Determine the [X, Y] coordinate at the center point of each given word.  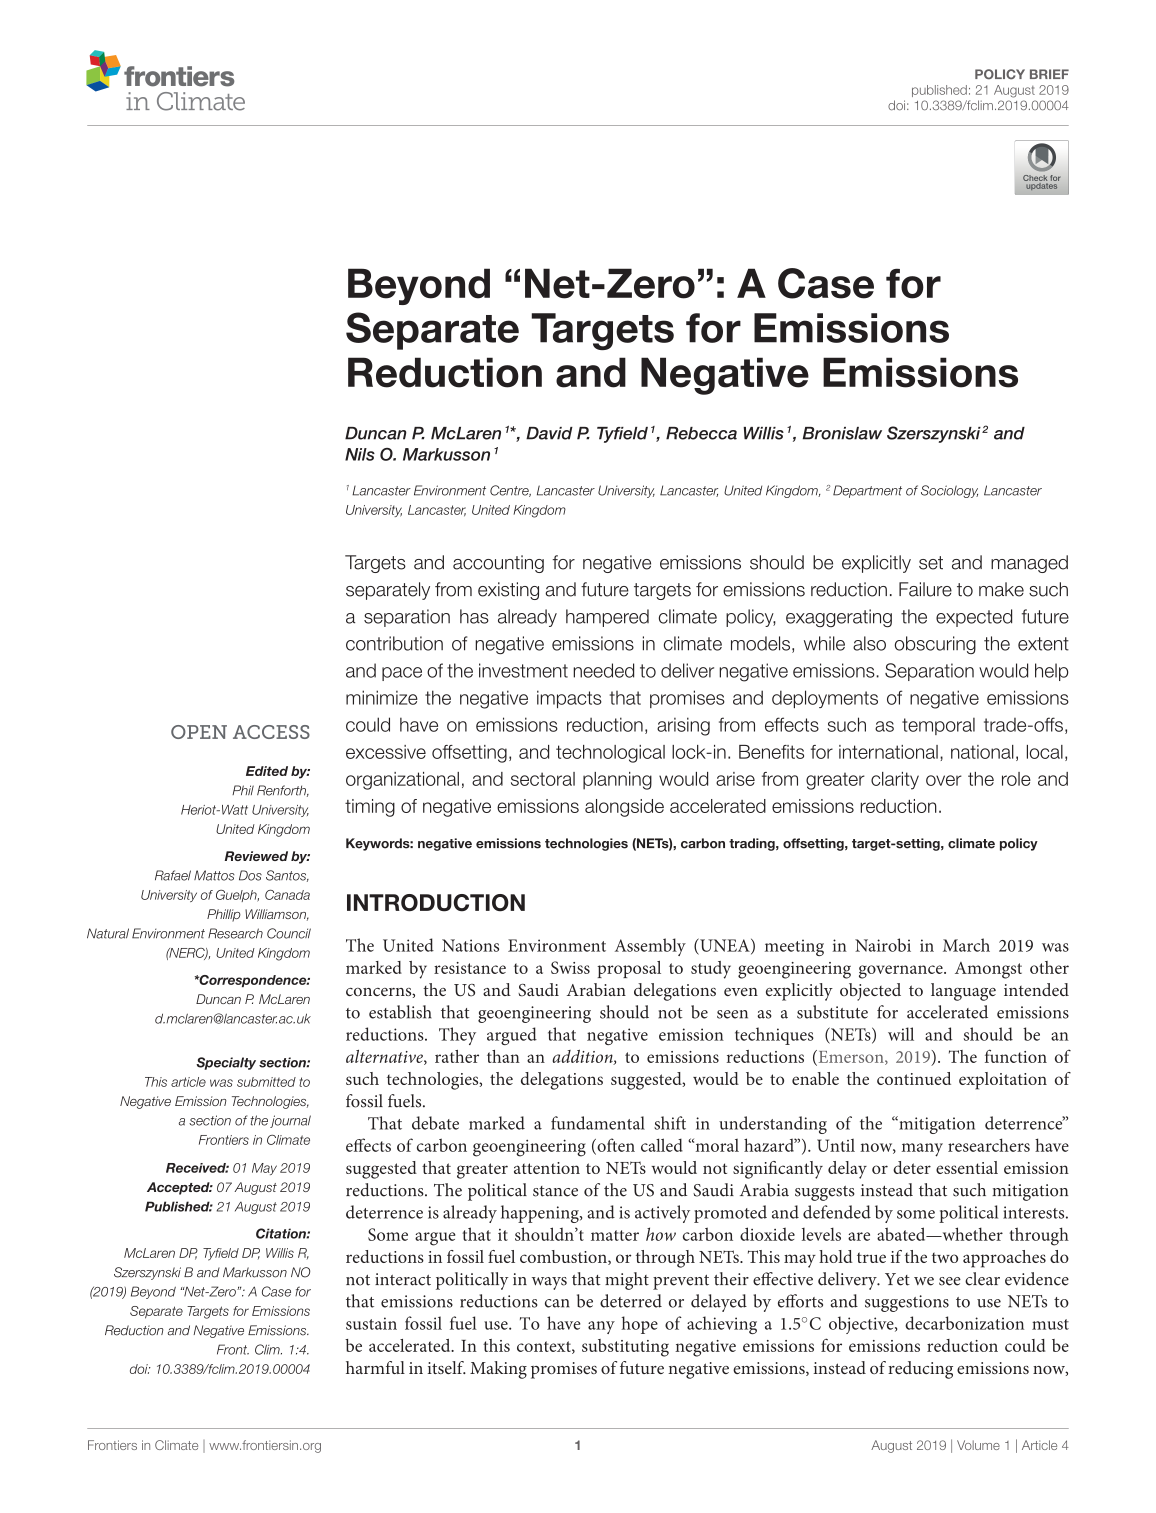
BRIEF [1049, 74]
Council [289, 933]
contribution [394, 643]
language [963, 992]
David [549, 433]
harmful [375, 1367]
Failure [925, 589]
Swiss [570, 967]
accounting [498, 564]
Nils [360, 454]
